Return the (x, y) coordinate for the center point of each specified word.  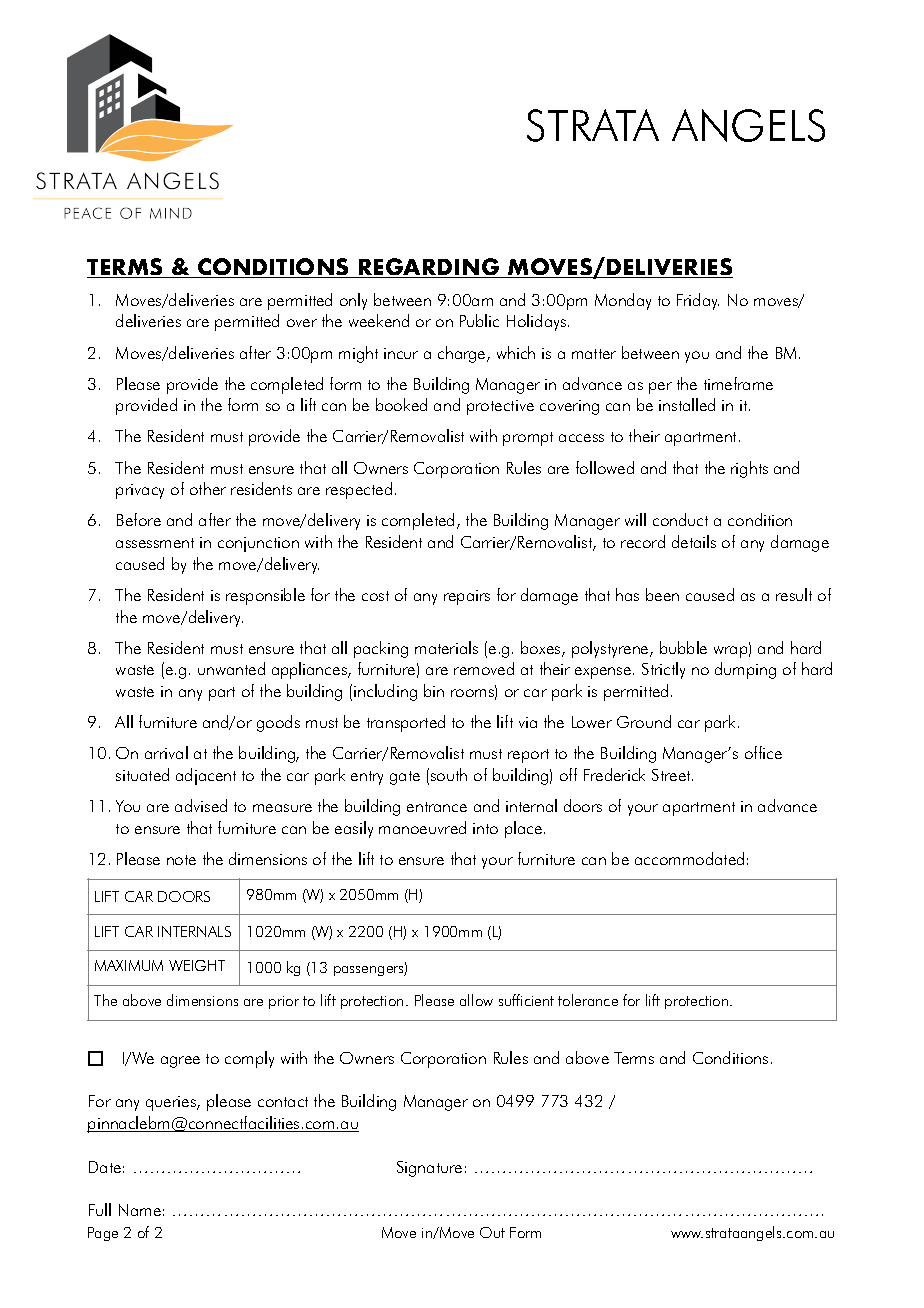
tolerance (588, 1000)
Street (672, 775)
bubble (683, 647)
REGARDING (429, 268)
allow (476, 1000)
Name (140, 1210)
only (353, 301)
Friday (698, 301)
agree (180, 1062)
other (208, 488)
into (485, 828)
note (181, 860)
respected (359, 490)
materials (446, 647)
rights (749, 469)
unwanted (231, 668)
